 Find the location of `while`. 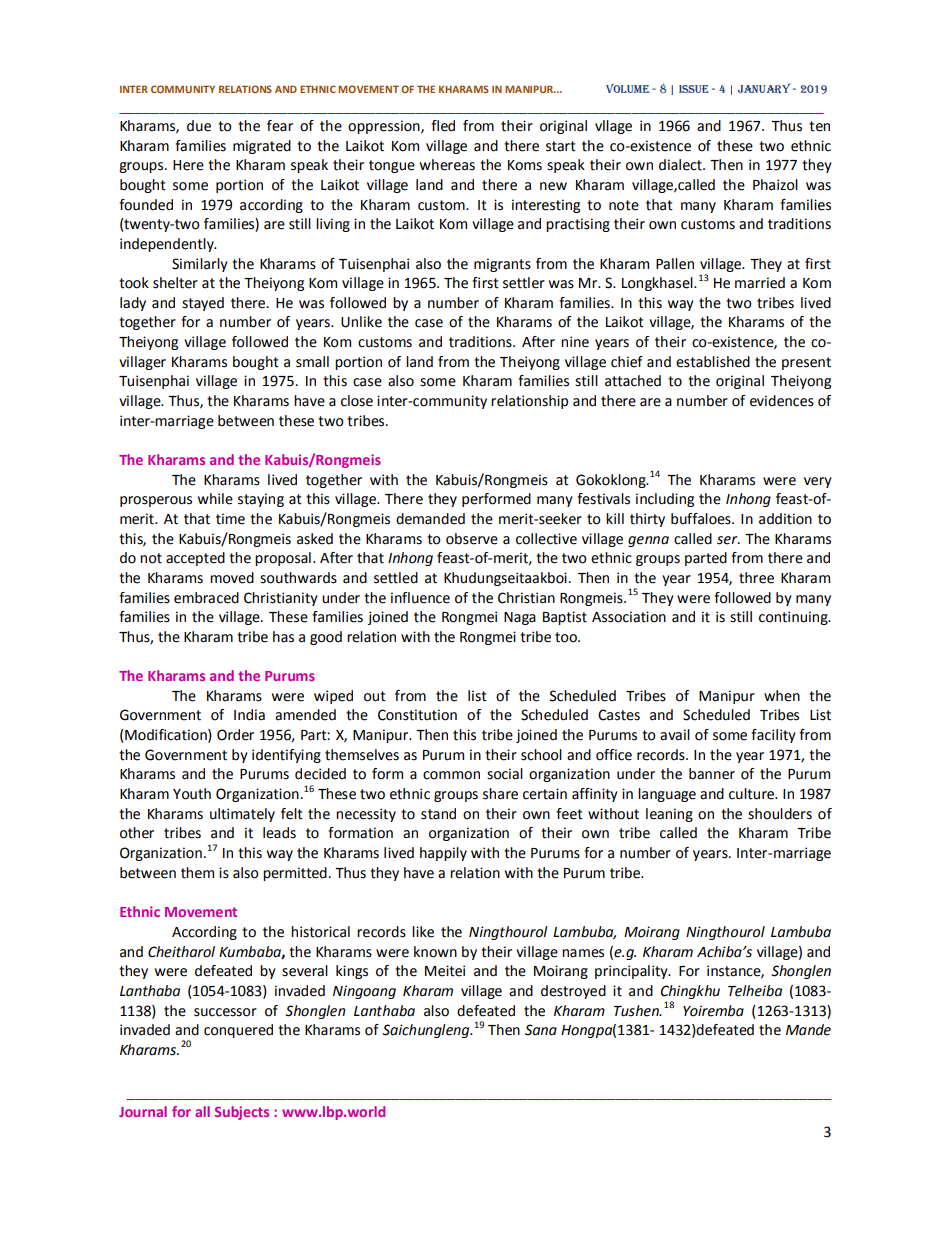

while is located at coordinates (215, 499).
